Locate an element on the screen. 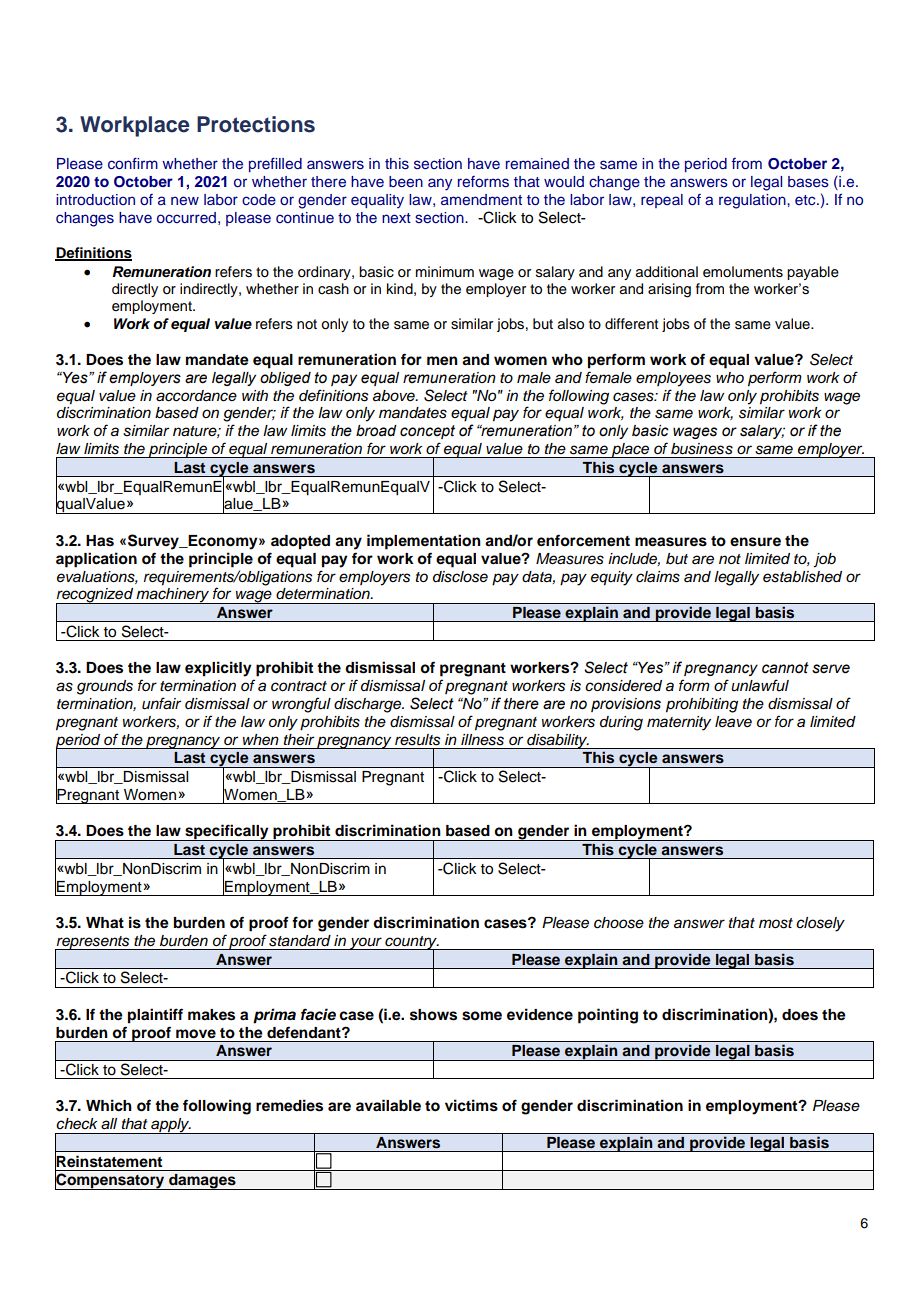  Has is located at coordinates (100, 541).
